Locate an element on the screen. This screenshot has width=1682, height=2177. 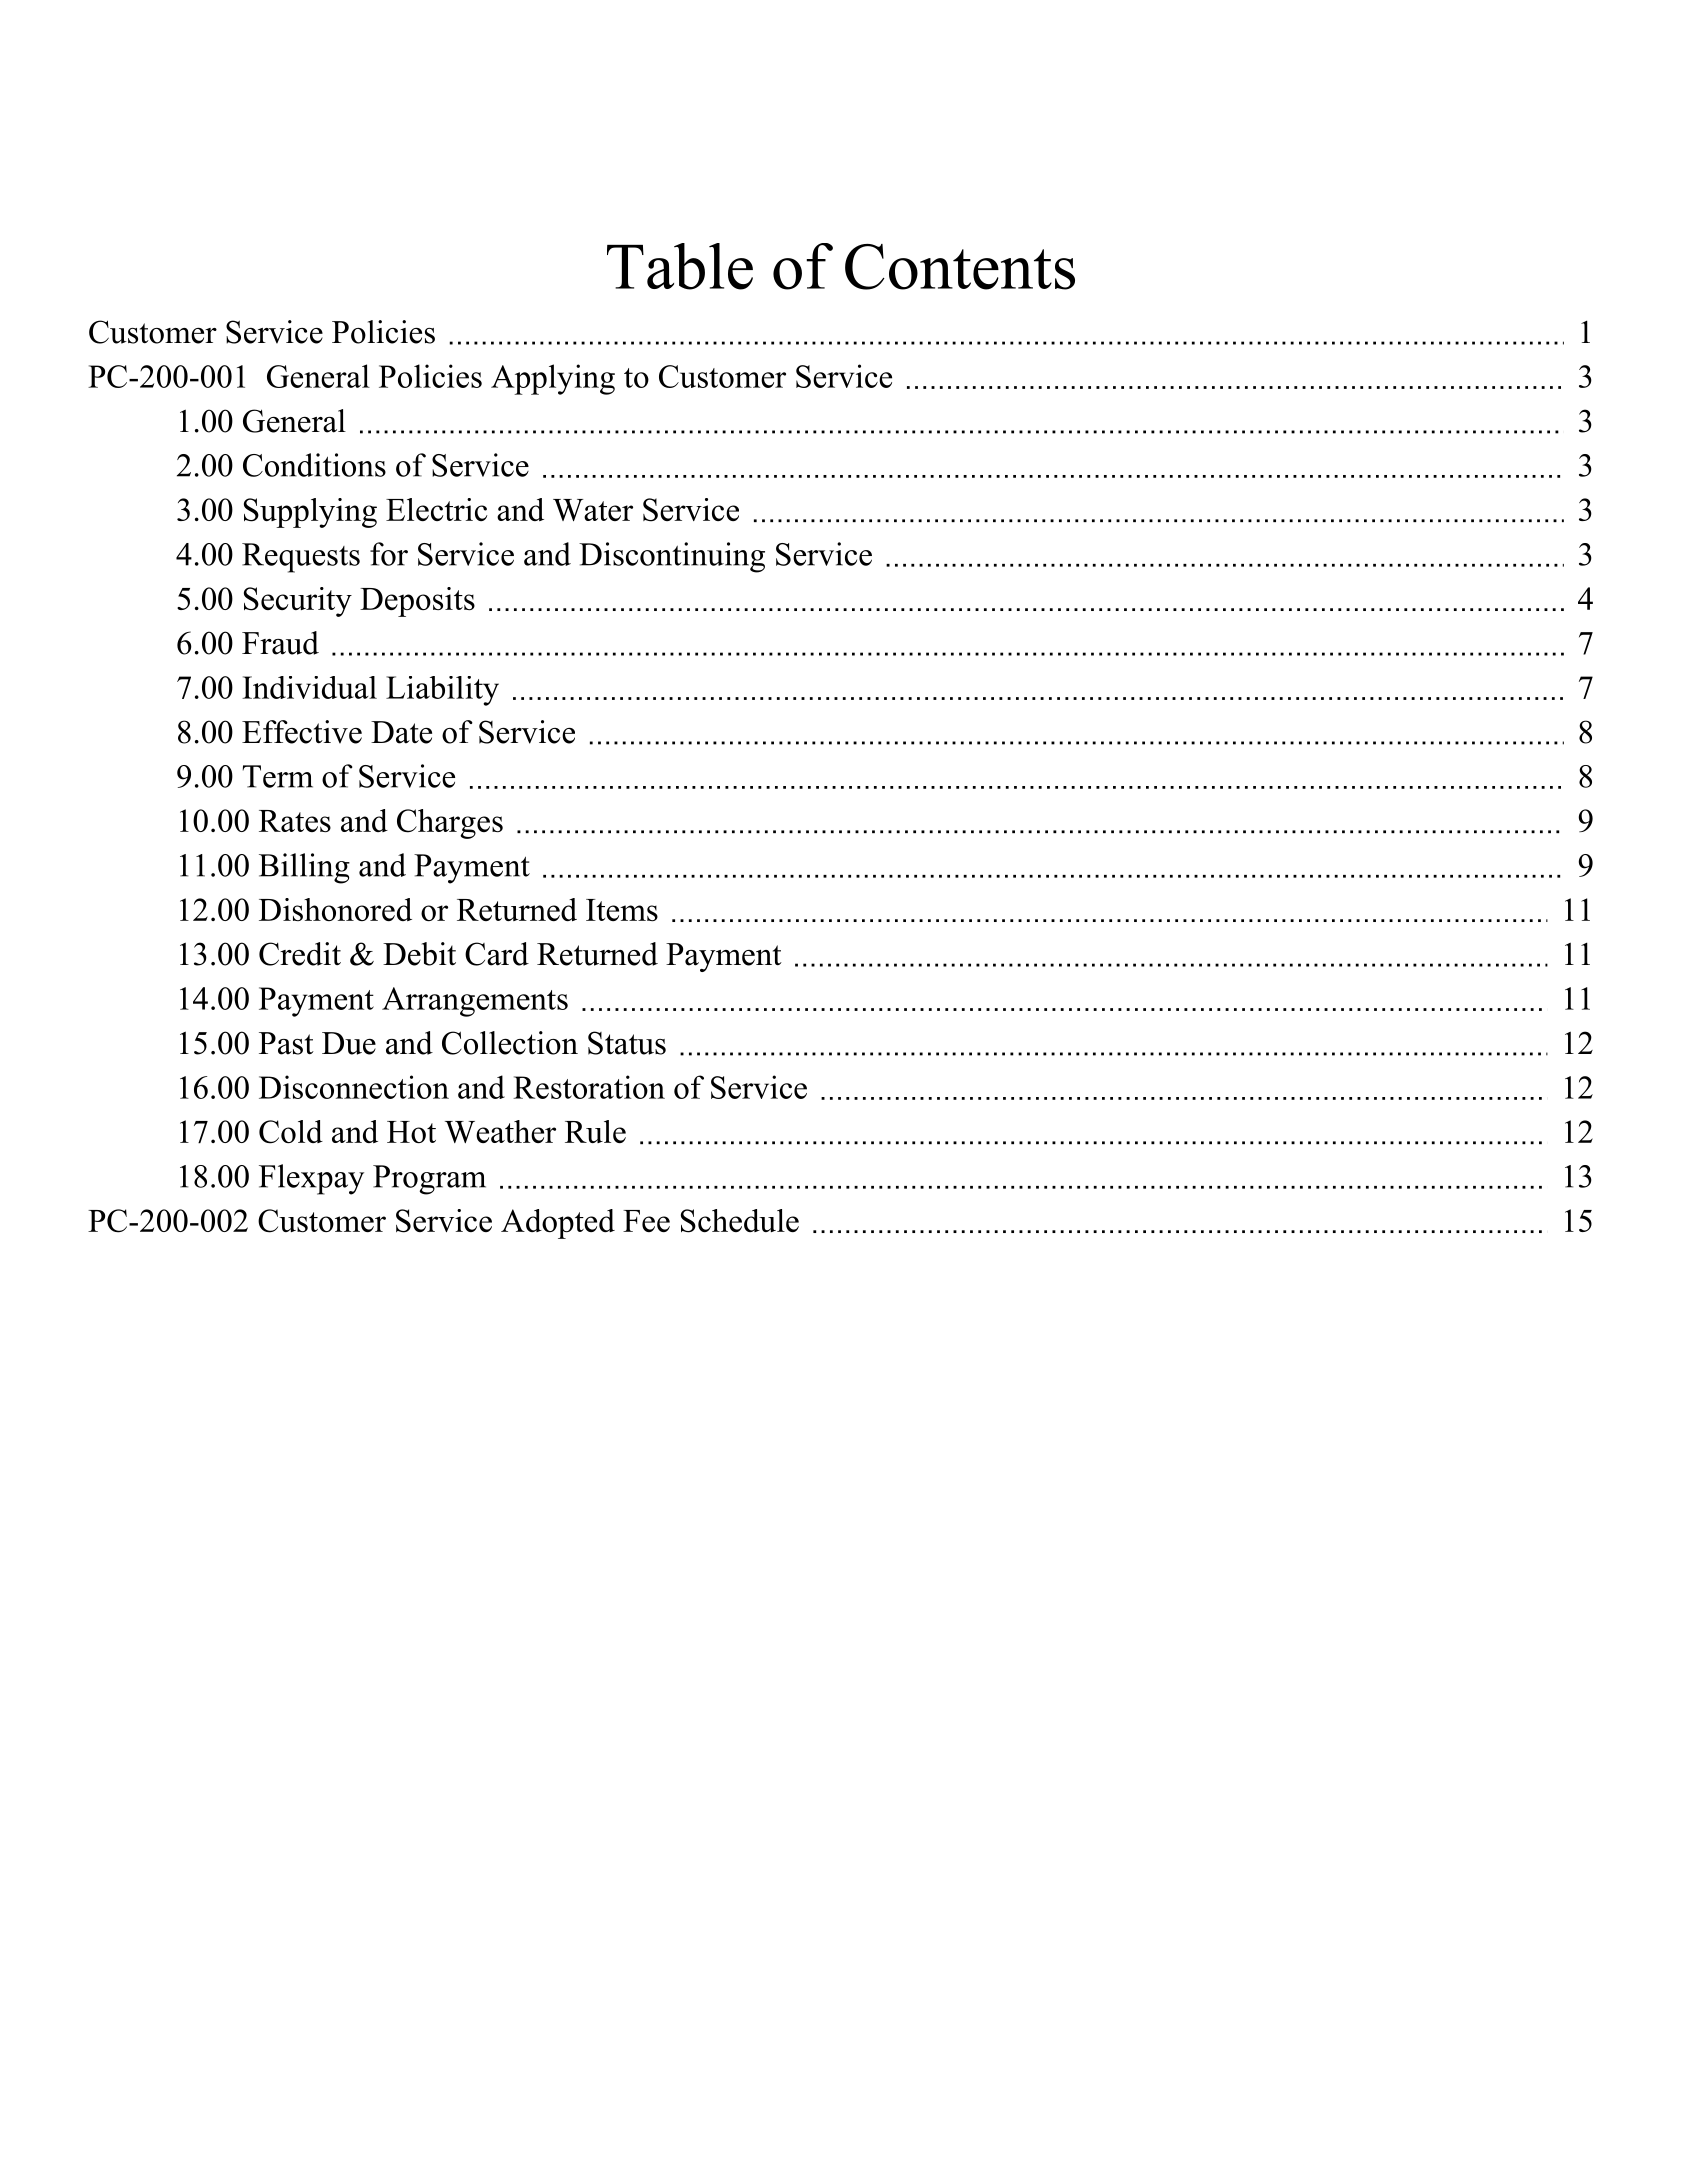
Schedule is located at coordinates (740, 1221).
